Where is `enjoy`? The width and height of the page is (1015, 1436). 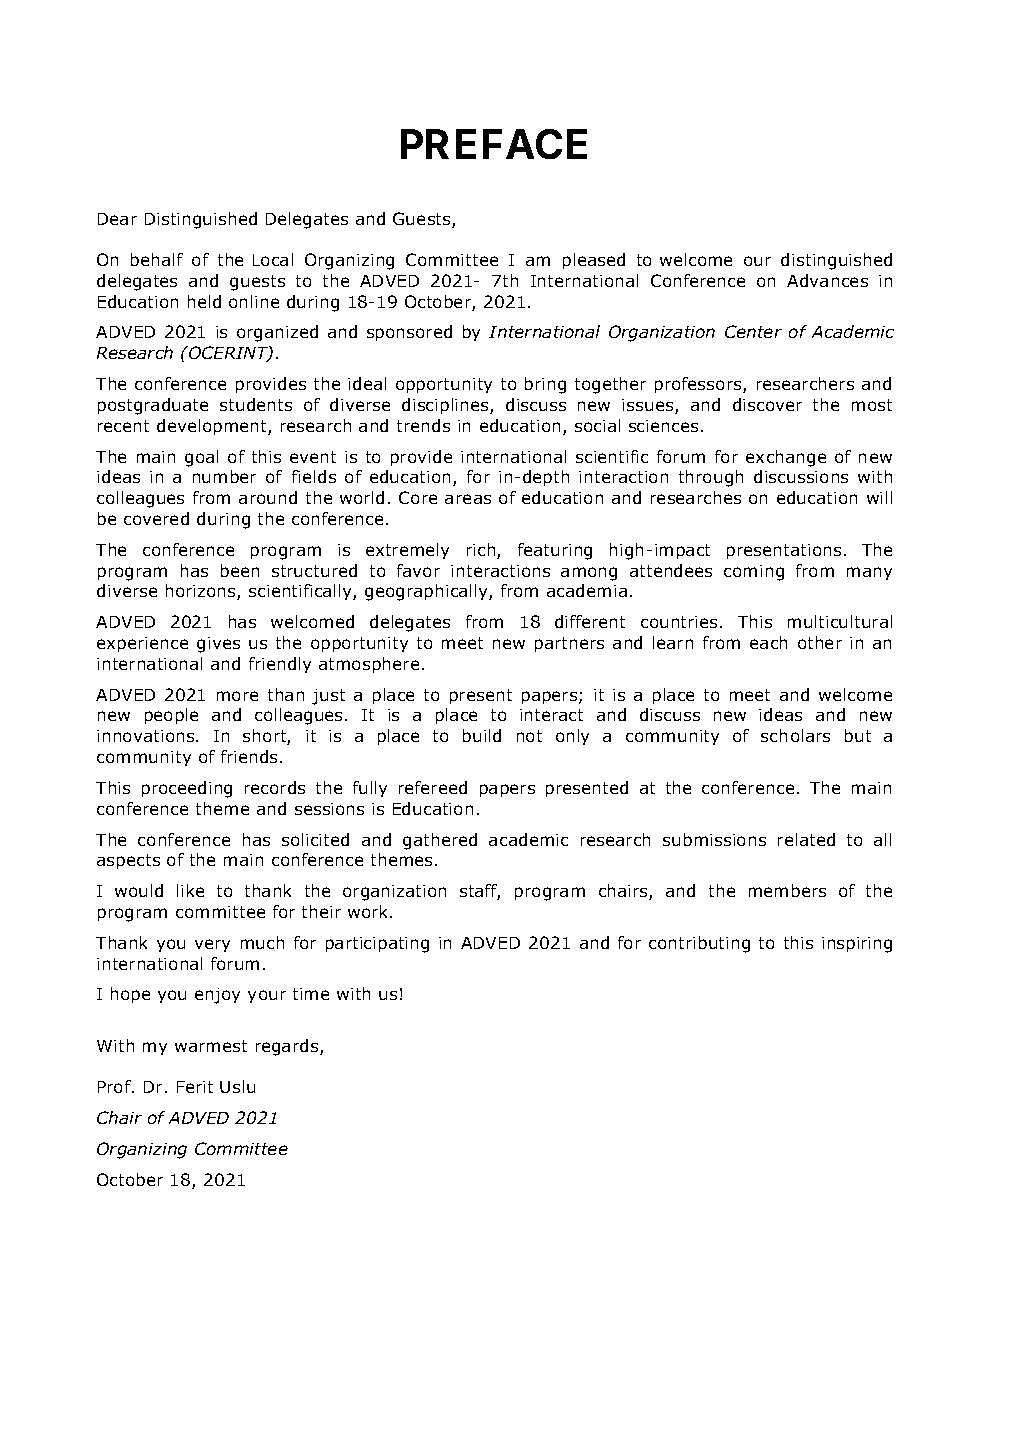 enjoy is located at coordinates (217, 996).
